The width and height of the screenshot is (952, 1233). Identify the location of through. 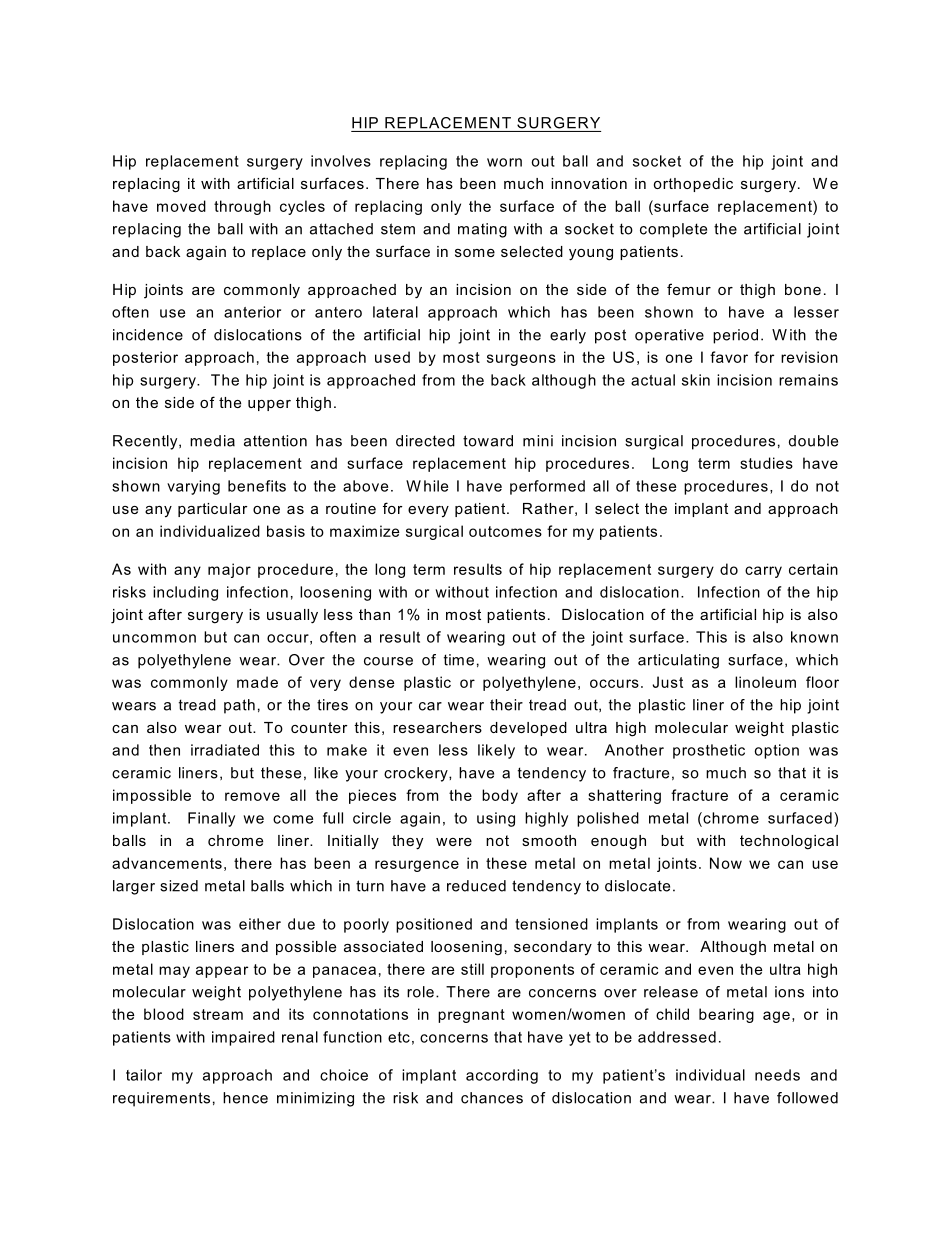
(242, 207).
